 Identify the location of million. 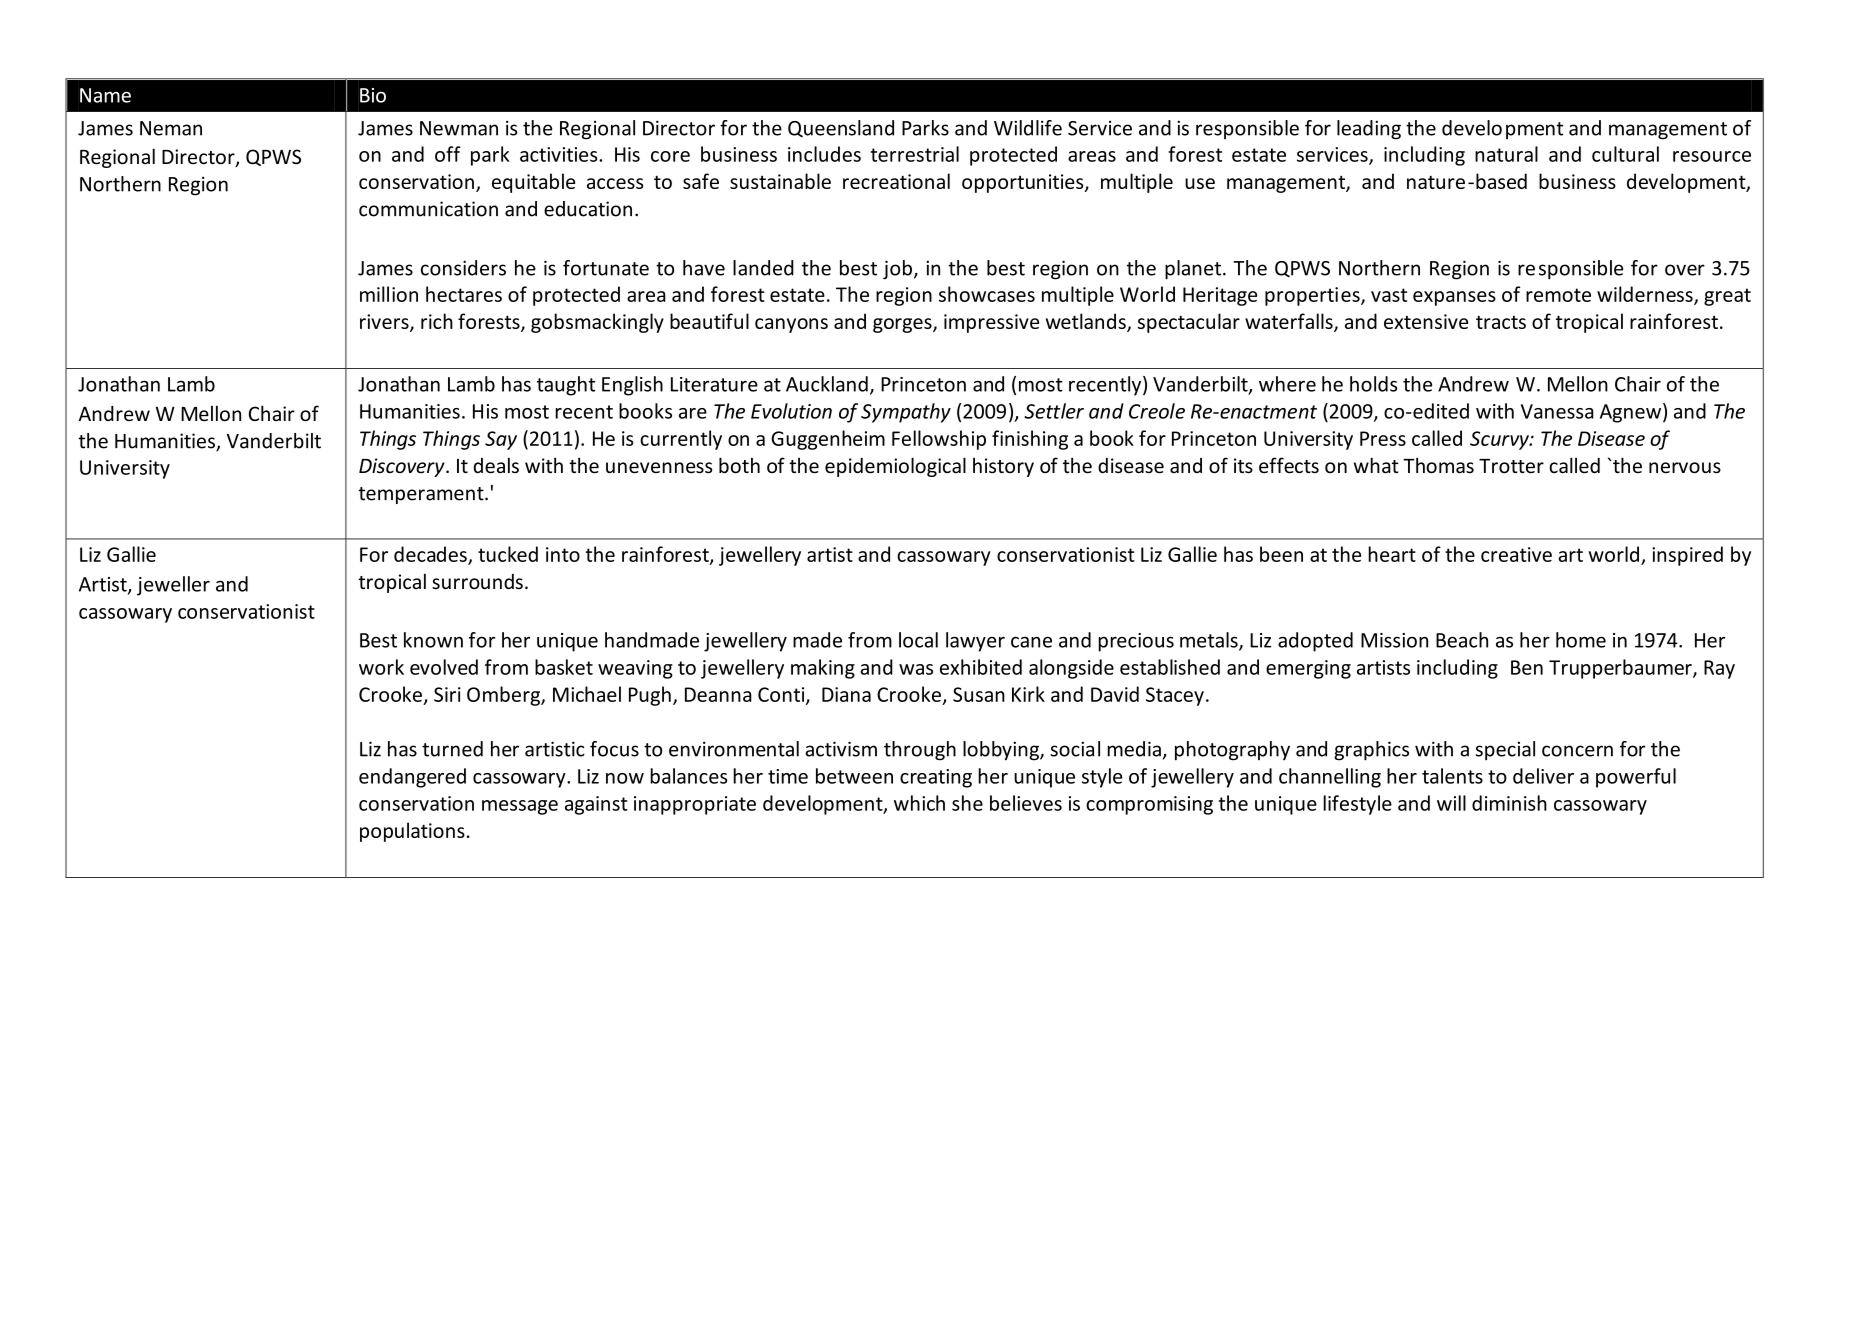
(389, 294).
